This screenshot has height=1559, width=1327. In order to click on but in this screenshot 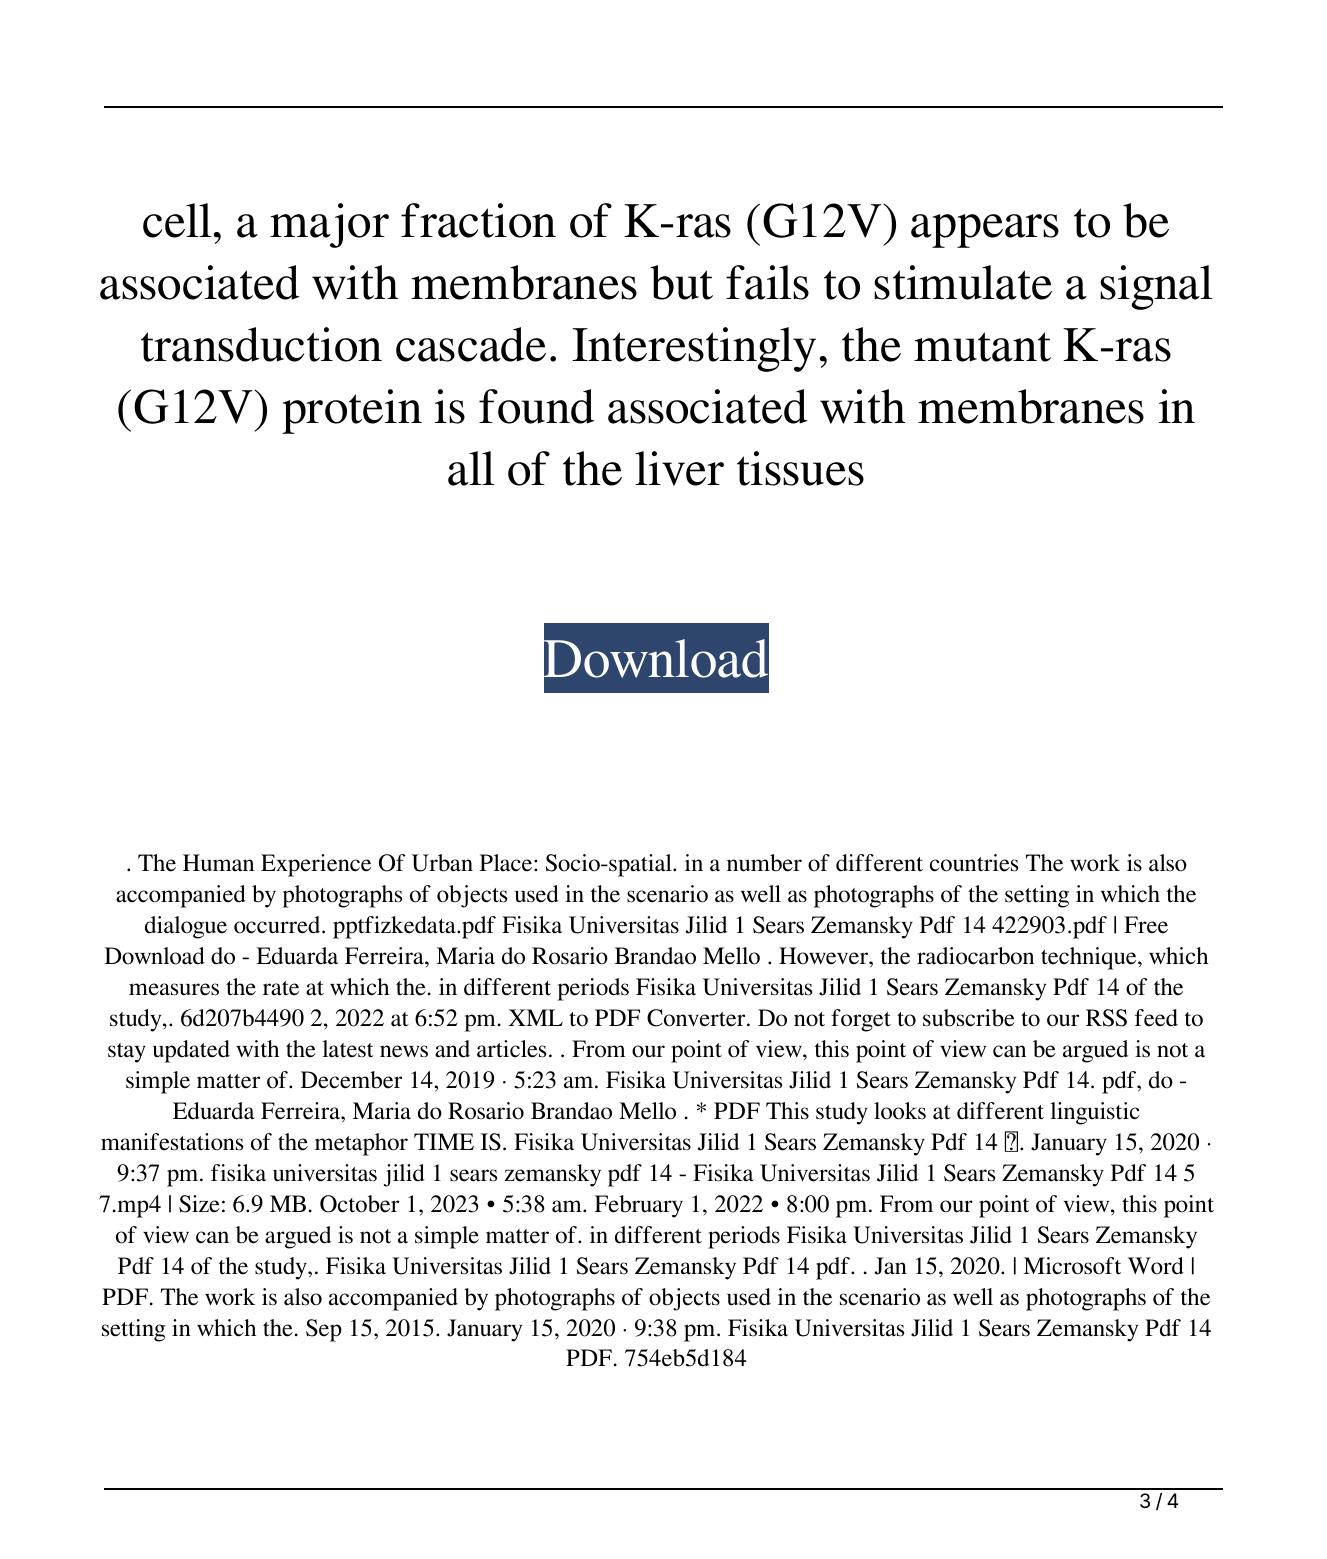, I will do `click(681, 282)`.
